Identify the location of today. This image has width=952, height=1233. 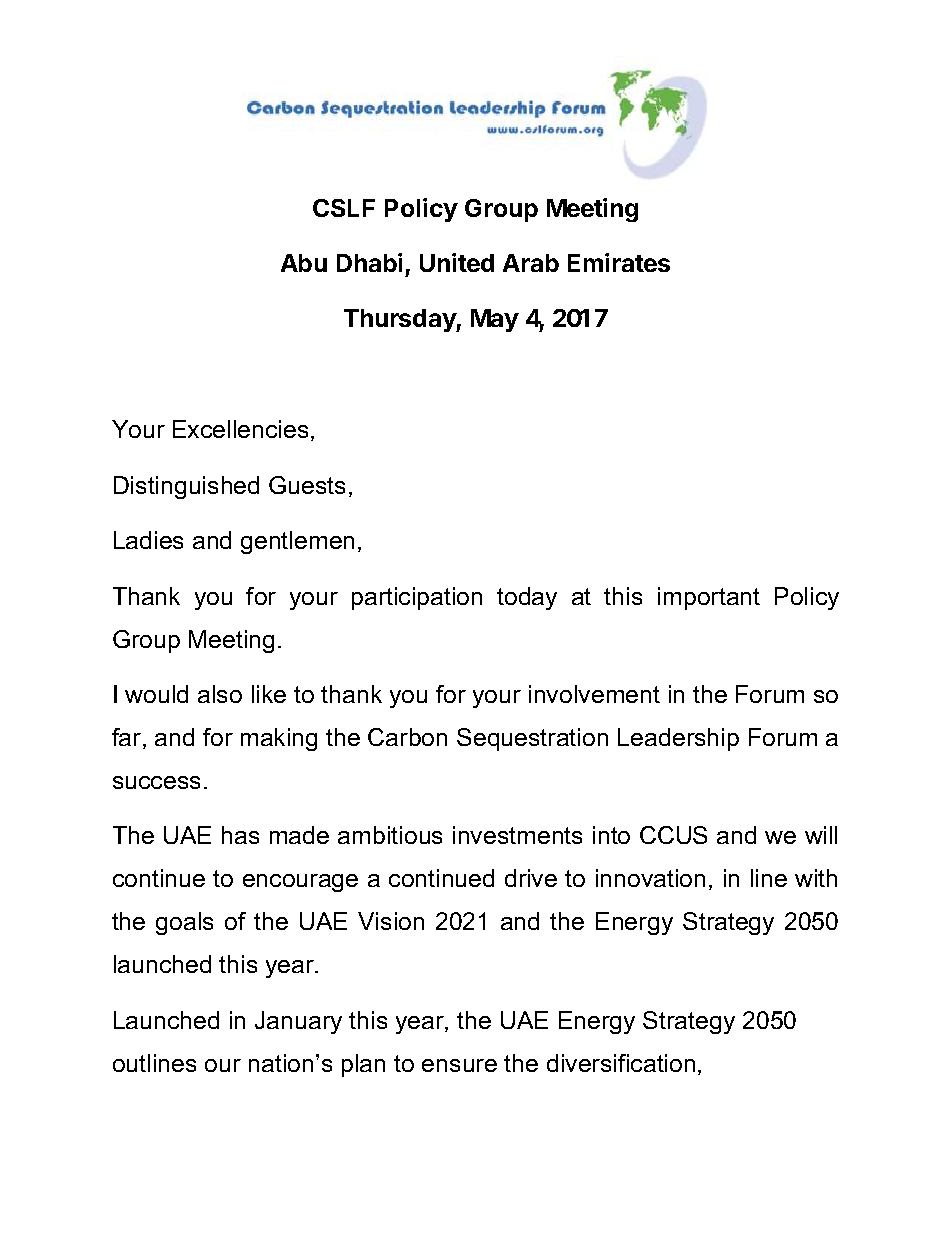
(527, 598).
